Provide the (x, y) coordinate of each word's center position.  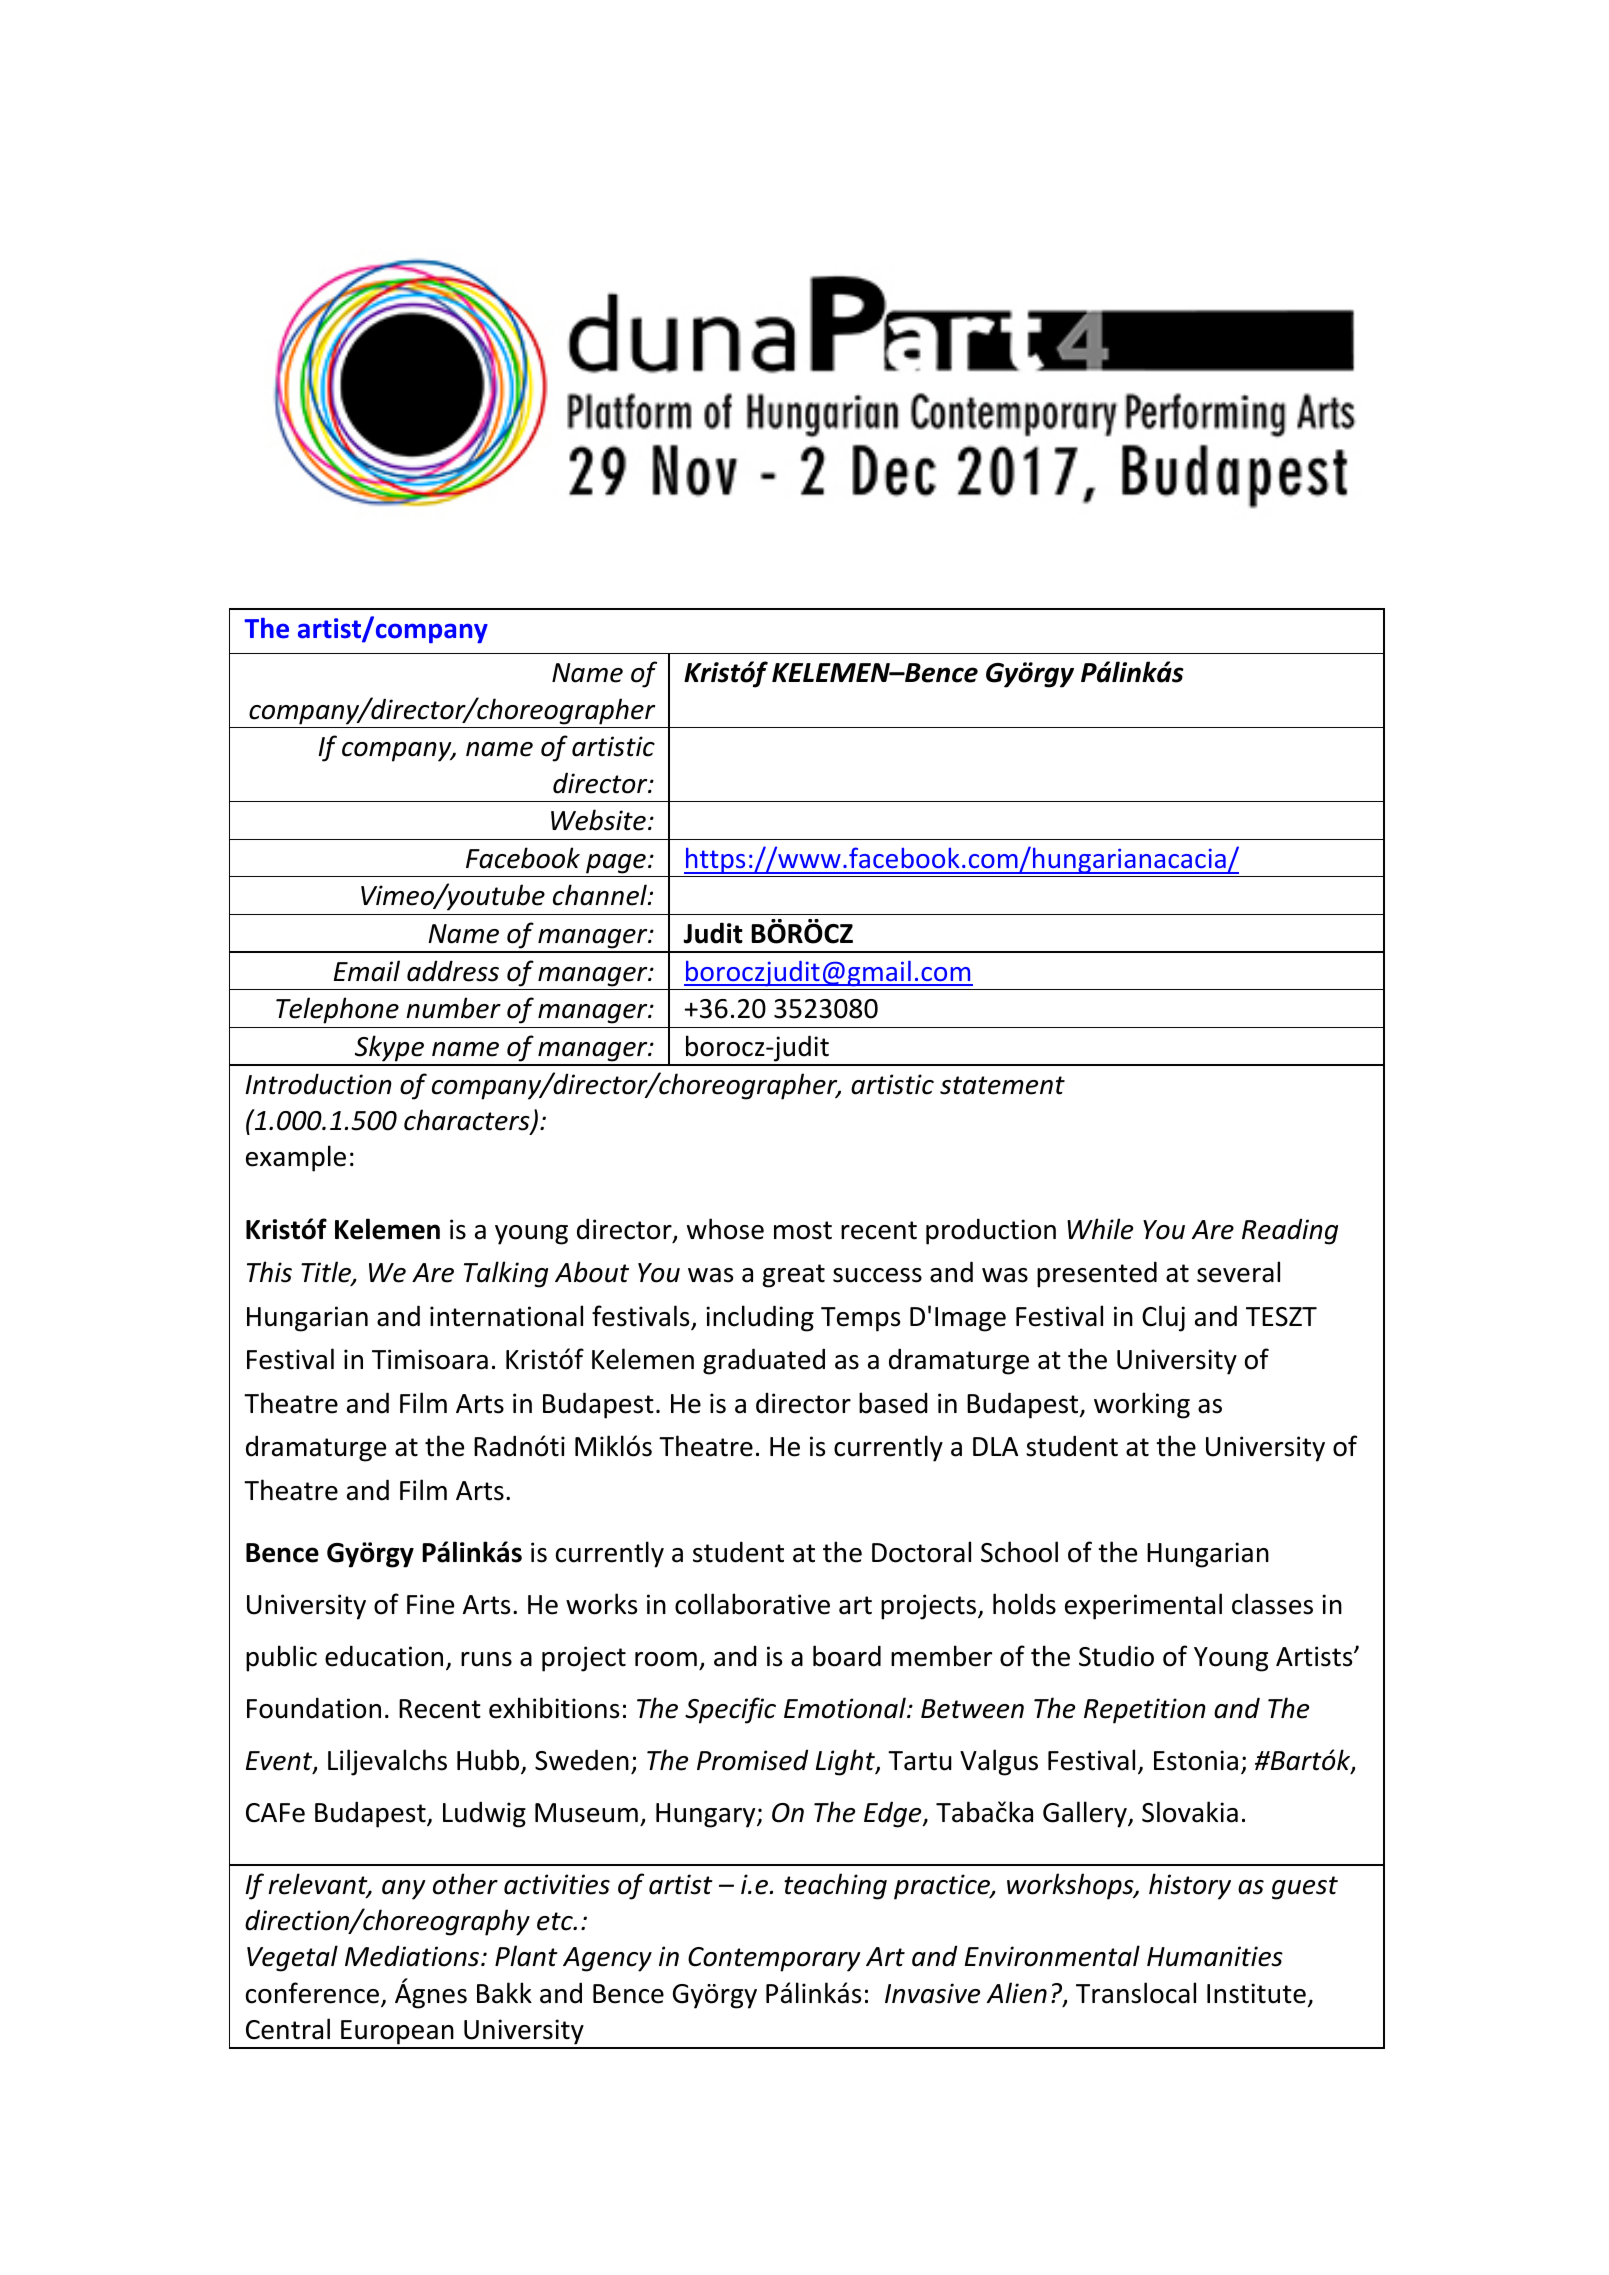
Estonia (1196, 1760)
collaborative (752, 1604)
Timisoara (430, 1359)
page (616, 864)
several (1238, 1272)
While (1100, 1229)
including (760, 1318)
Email (367, 971)
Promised (752, 1760)
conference (314, 1994)
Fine (430, 1604)
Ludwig (484, 1814)
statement (1002, 1085)
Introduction (318, 1084)
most (803, 1230)
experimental (1143, 1606)
